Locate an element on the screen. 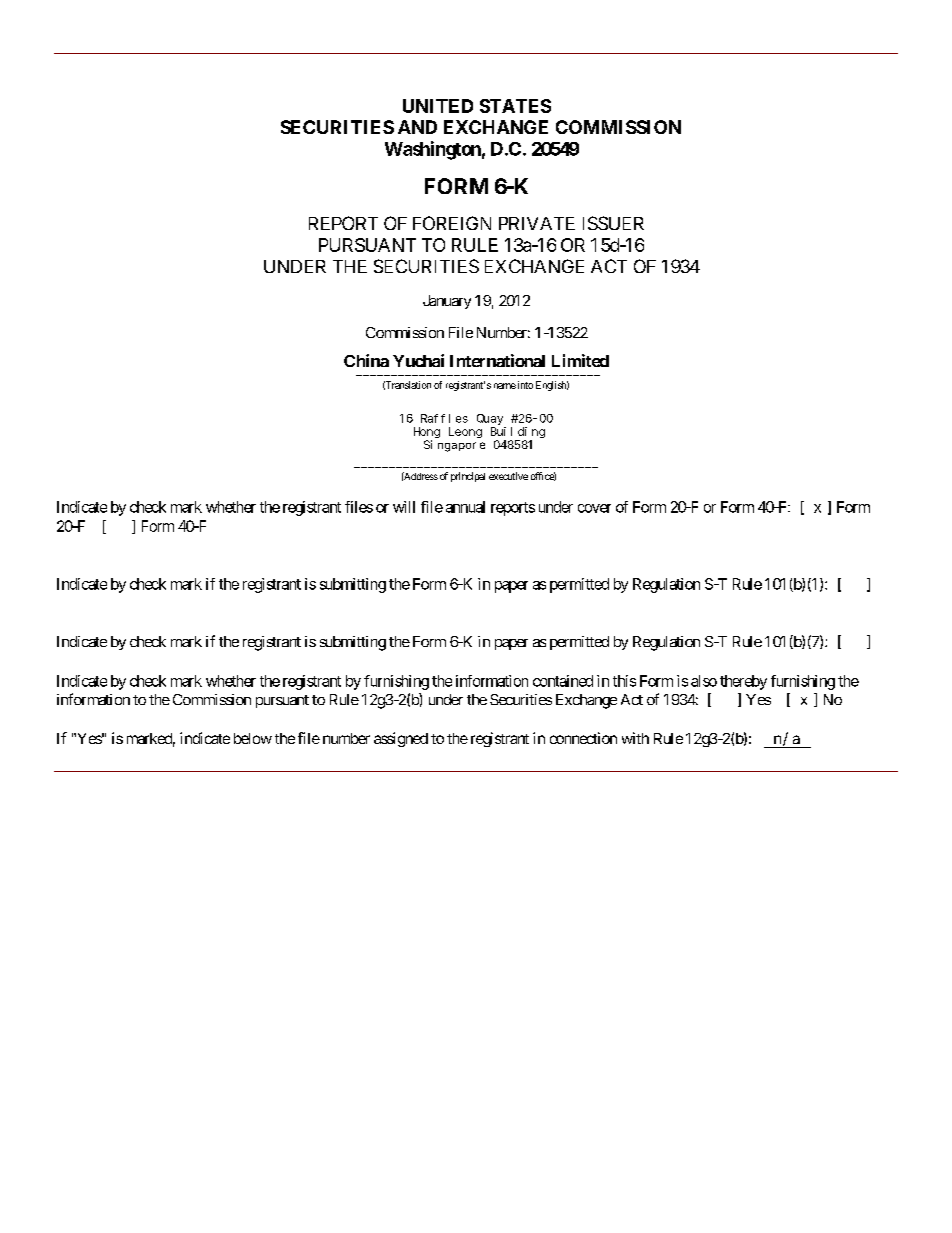 The height and width of the screenshot is (1233, 952). cover is located at coordinates (594, 508).
